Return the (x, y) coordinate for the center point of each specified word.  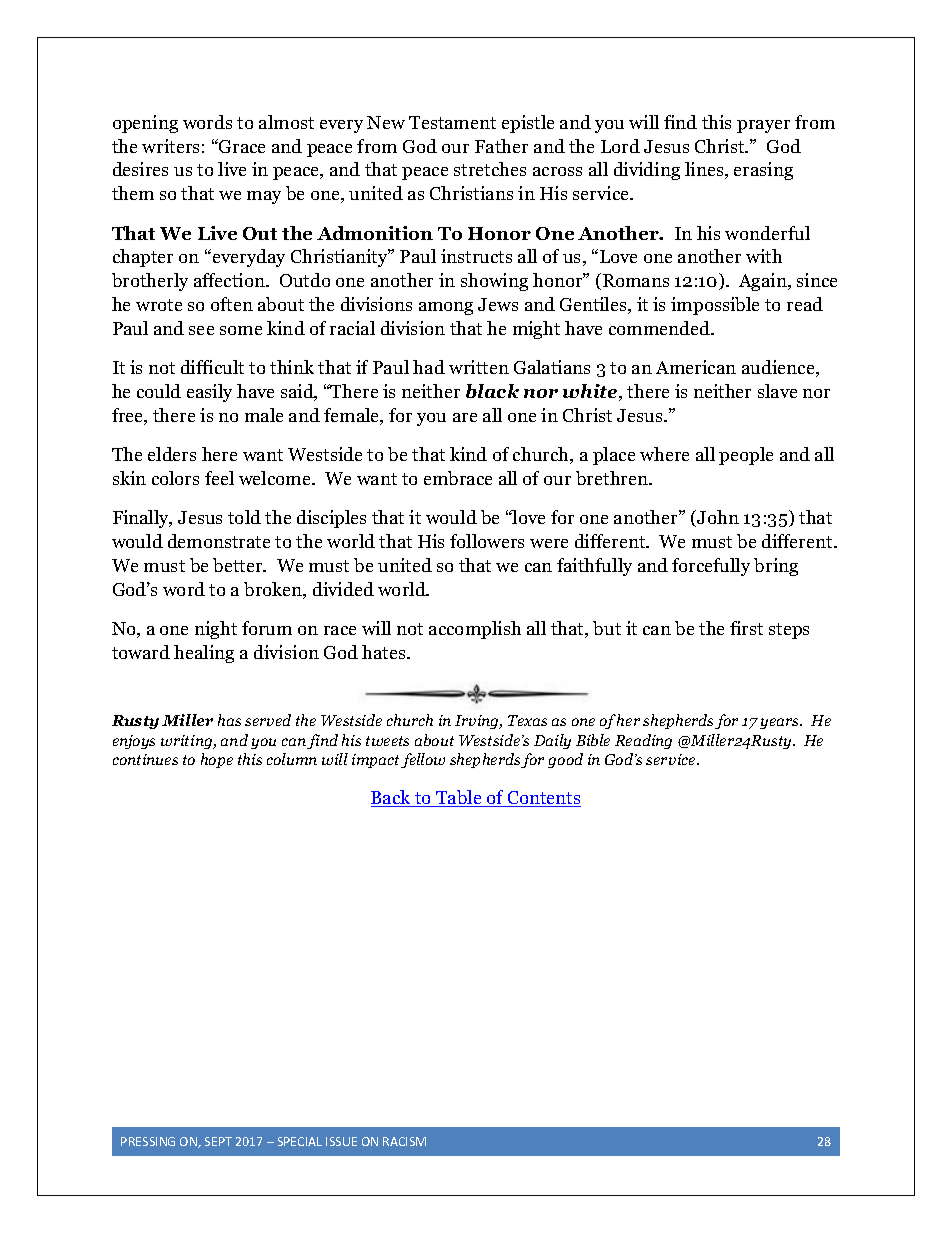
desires (140, 169)
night (216, 630)
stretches (490, 169)
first (746, 628)
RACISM (404, 1141)
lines (705, 170)
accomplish (475, 630)
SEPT (218, 1141)
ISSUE (341, 1141)
